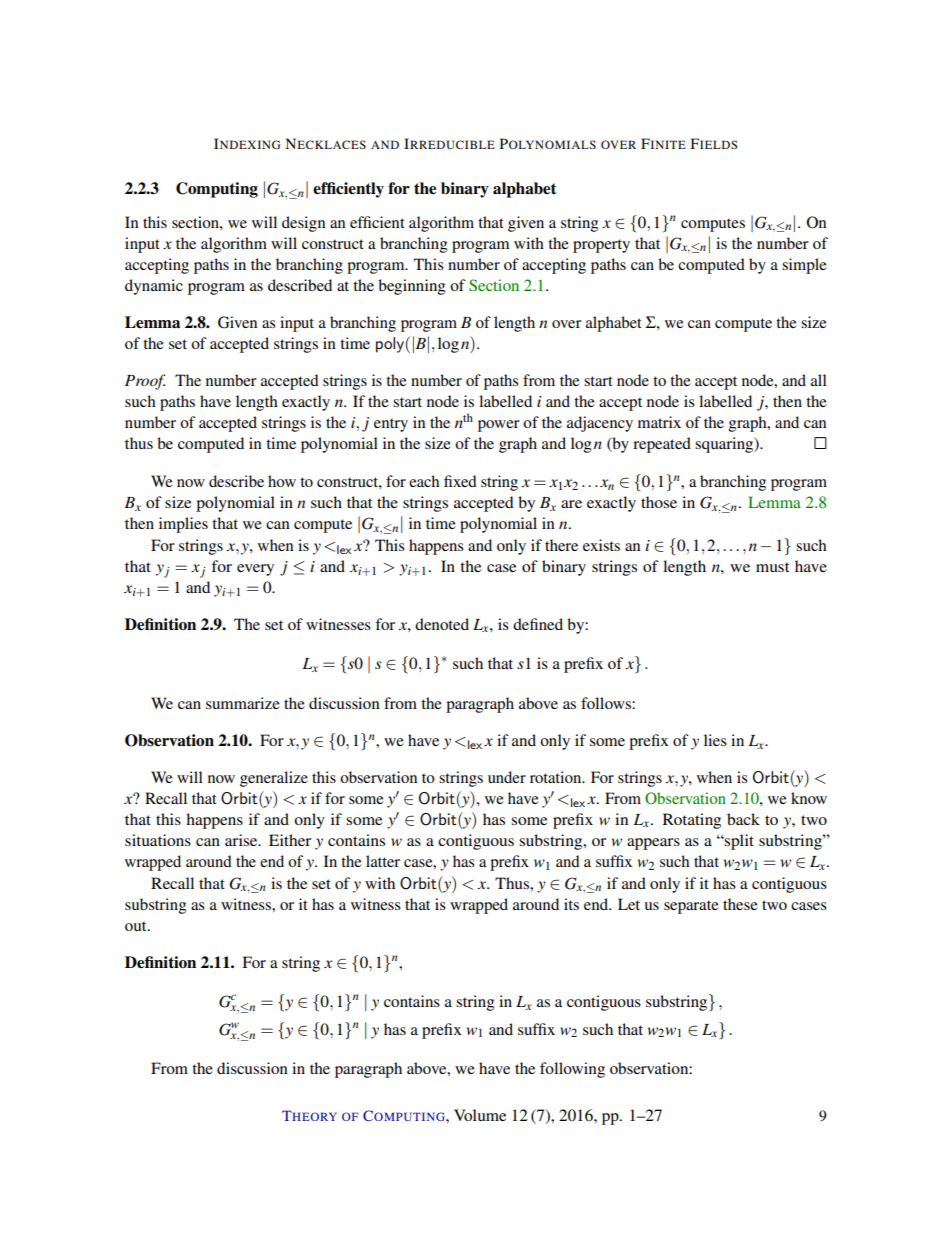 This page has width=952, height=1233. What do you see at coordinates (442, 624) in the page?
I see `denoted` at bounding box center [442, 624].
